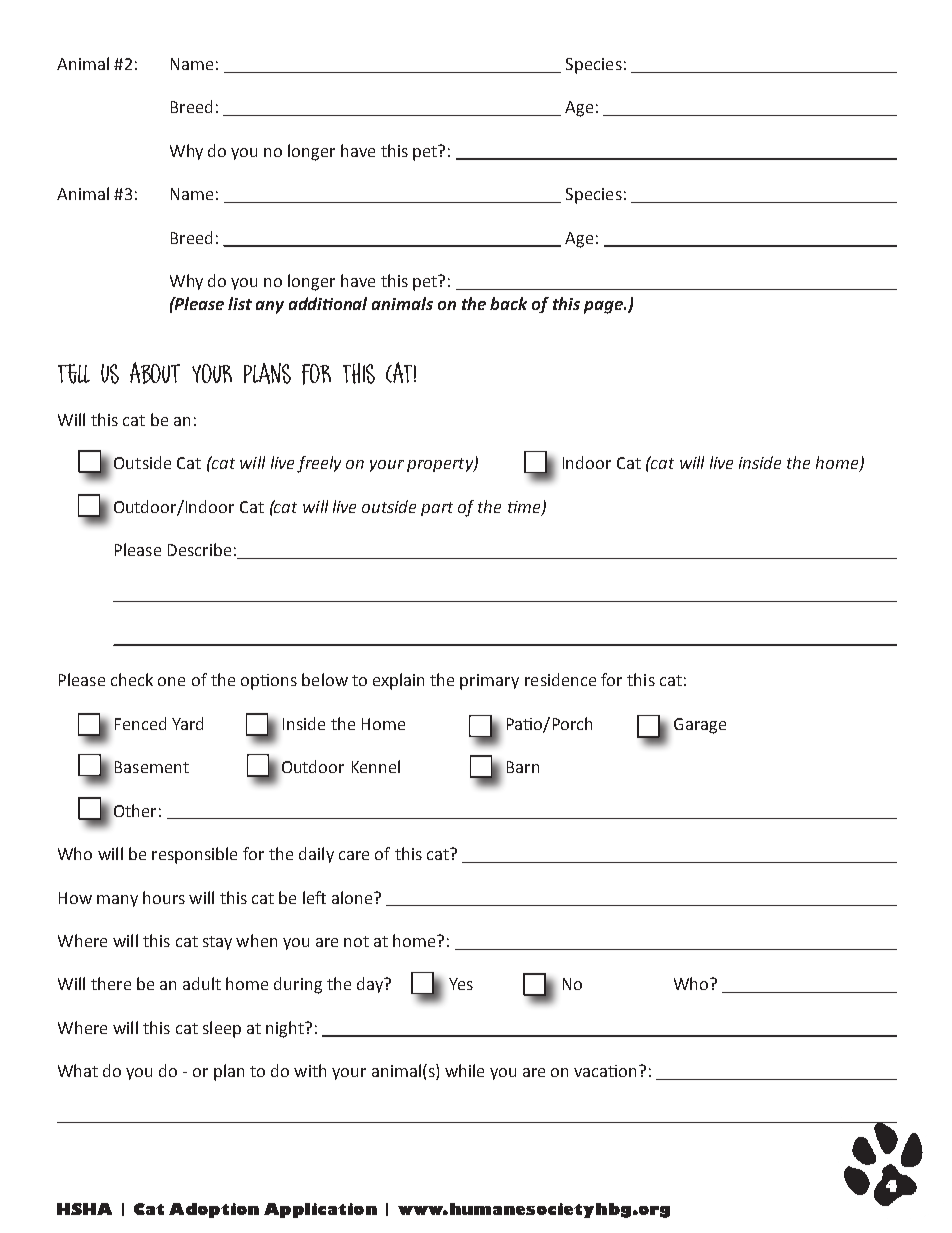 This screenshot has width=952, height=1233. Describe the element at coordinates (155, 373) in the screenshot. I see `About` at that location.
